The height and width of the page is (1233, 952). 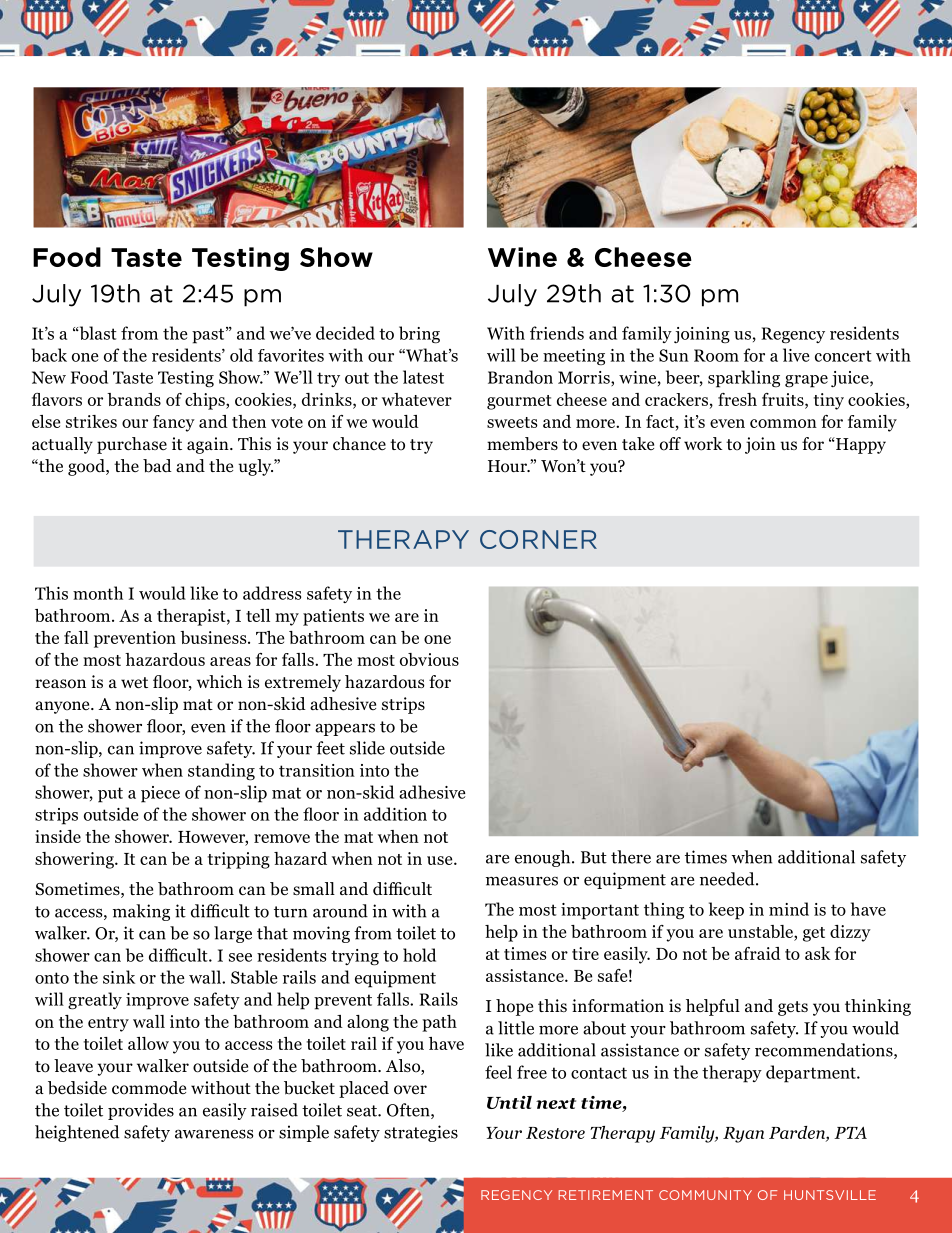 What do you see at coordinates (796, 355) in the page?
I see `live` at bounding box center [796, 355].
